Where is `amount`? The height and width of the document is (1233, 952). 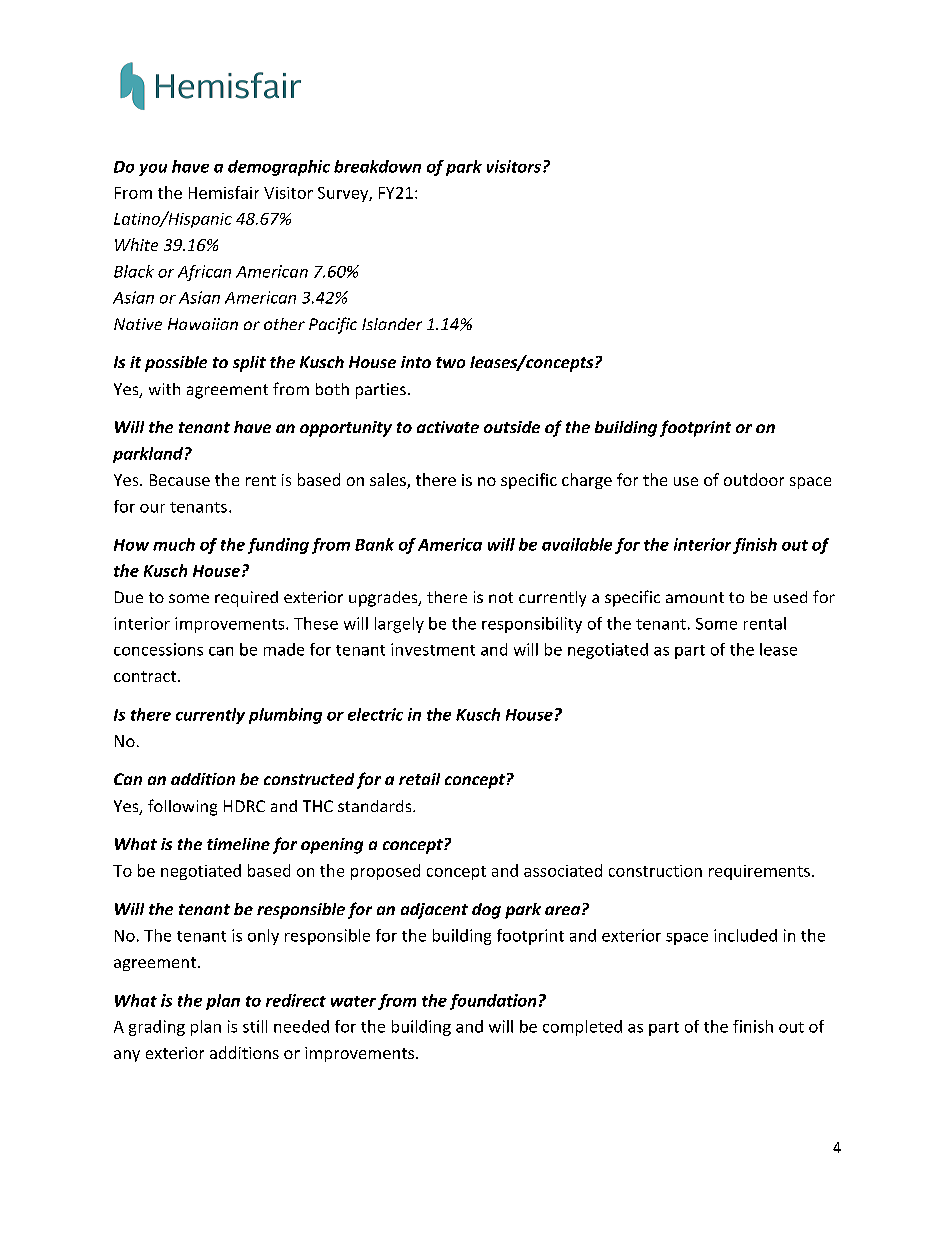
amount is located at coordinates (695, 597).
